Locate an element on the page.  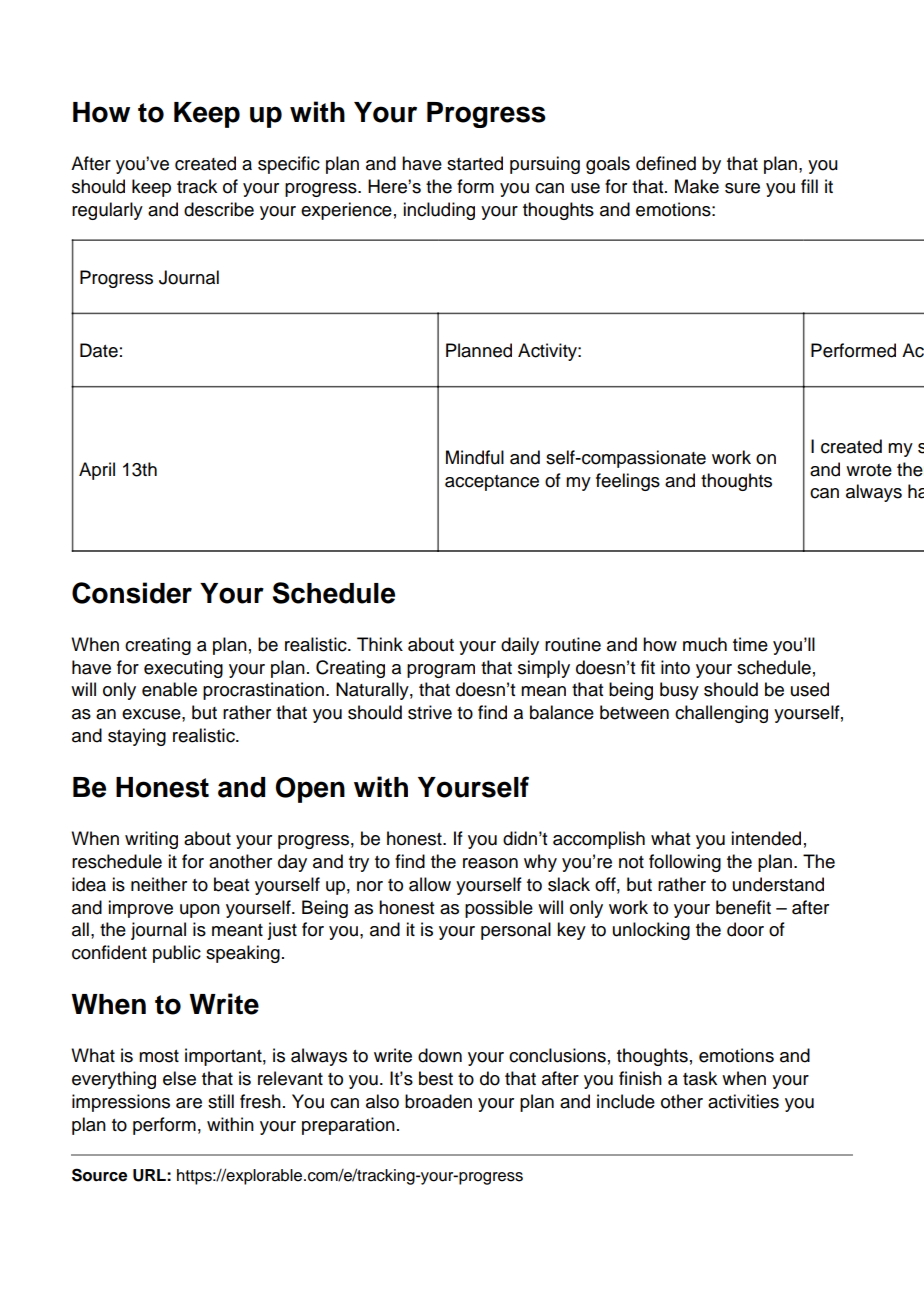
Mindful is located at coordinates (475, 457).
